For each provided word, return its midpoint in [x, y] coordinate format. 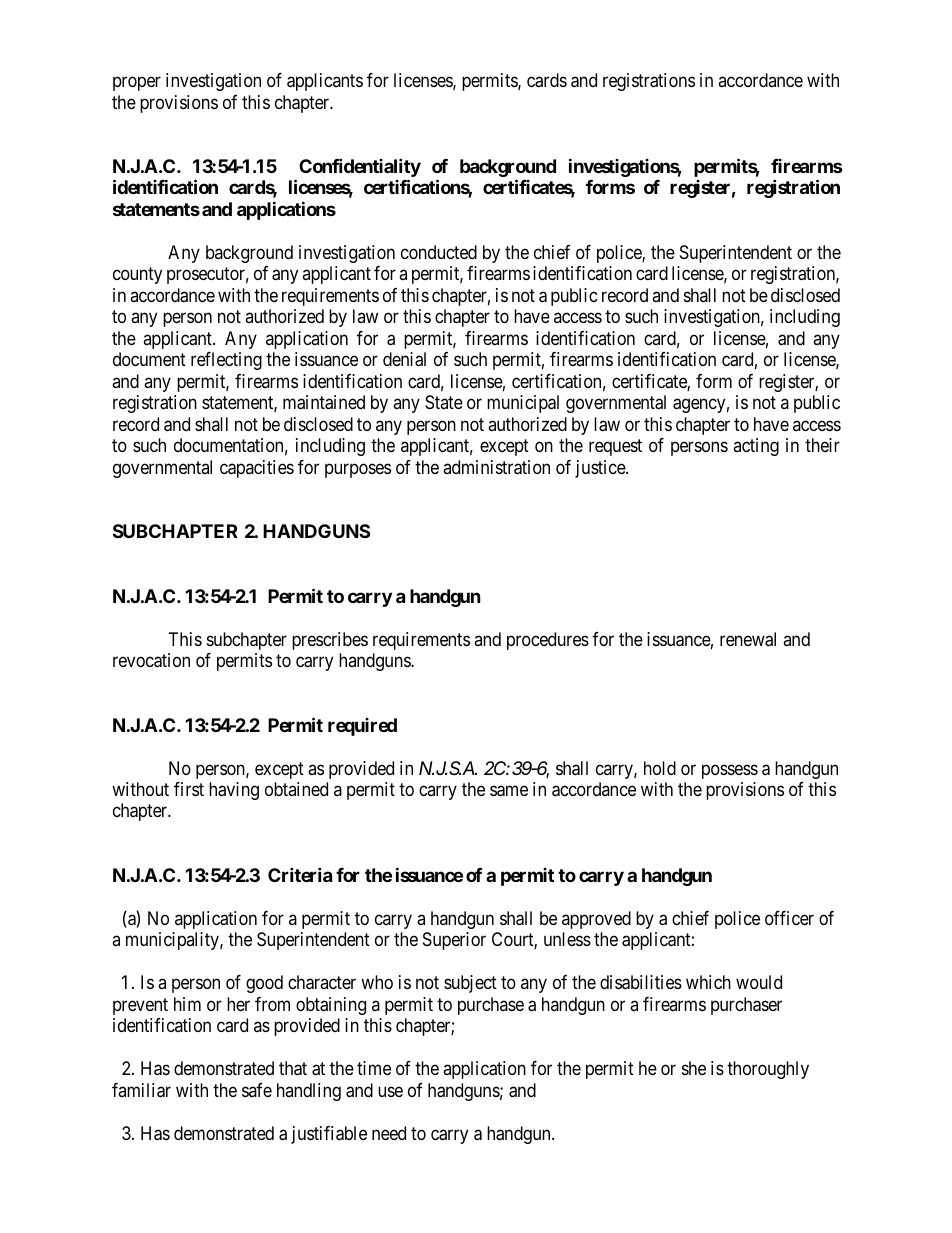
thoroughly [768, 1070]
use [390, 1091]
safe [257, 1090]
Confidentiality [360, 169]
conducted [439, 252]
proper [137, 83]
